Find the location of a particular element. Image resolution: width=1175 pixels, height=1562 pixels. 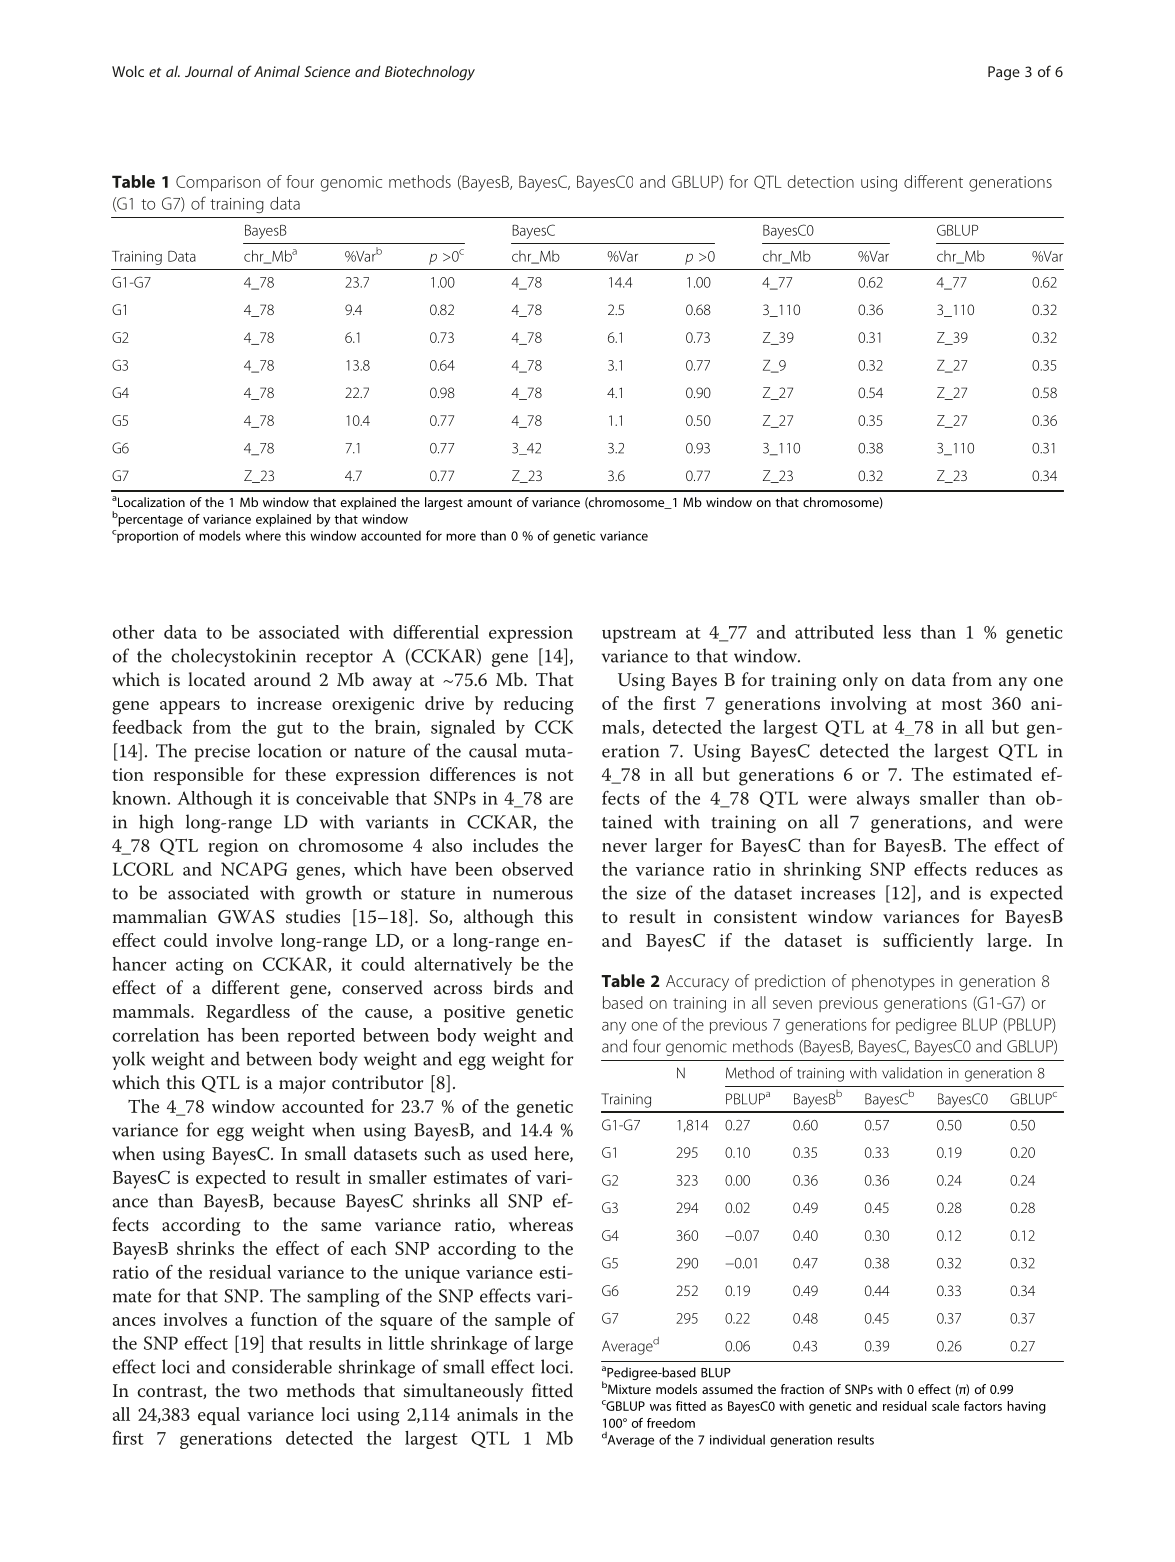

two is located at coordinates (263, 1391).
